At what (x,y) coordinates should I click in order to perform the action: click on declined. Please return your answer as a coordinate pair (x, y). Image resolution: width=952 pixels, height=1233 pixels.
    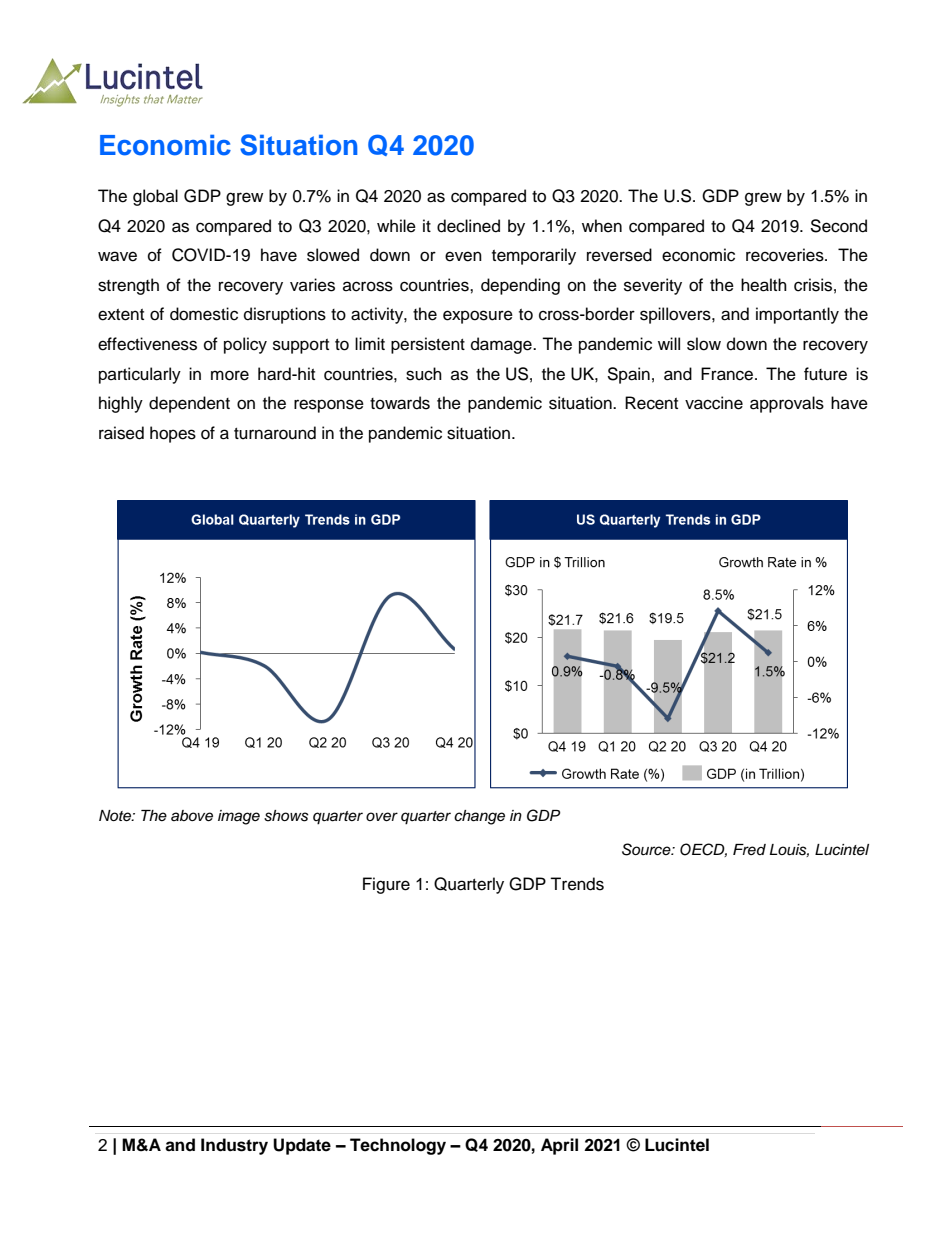
    Looking at the image, I should click on (468, 226).
